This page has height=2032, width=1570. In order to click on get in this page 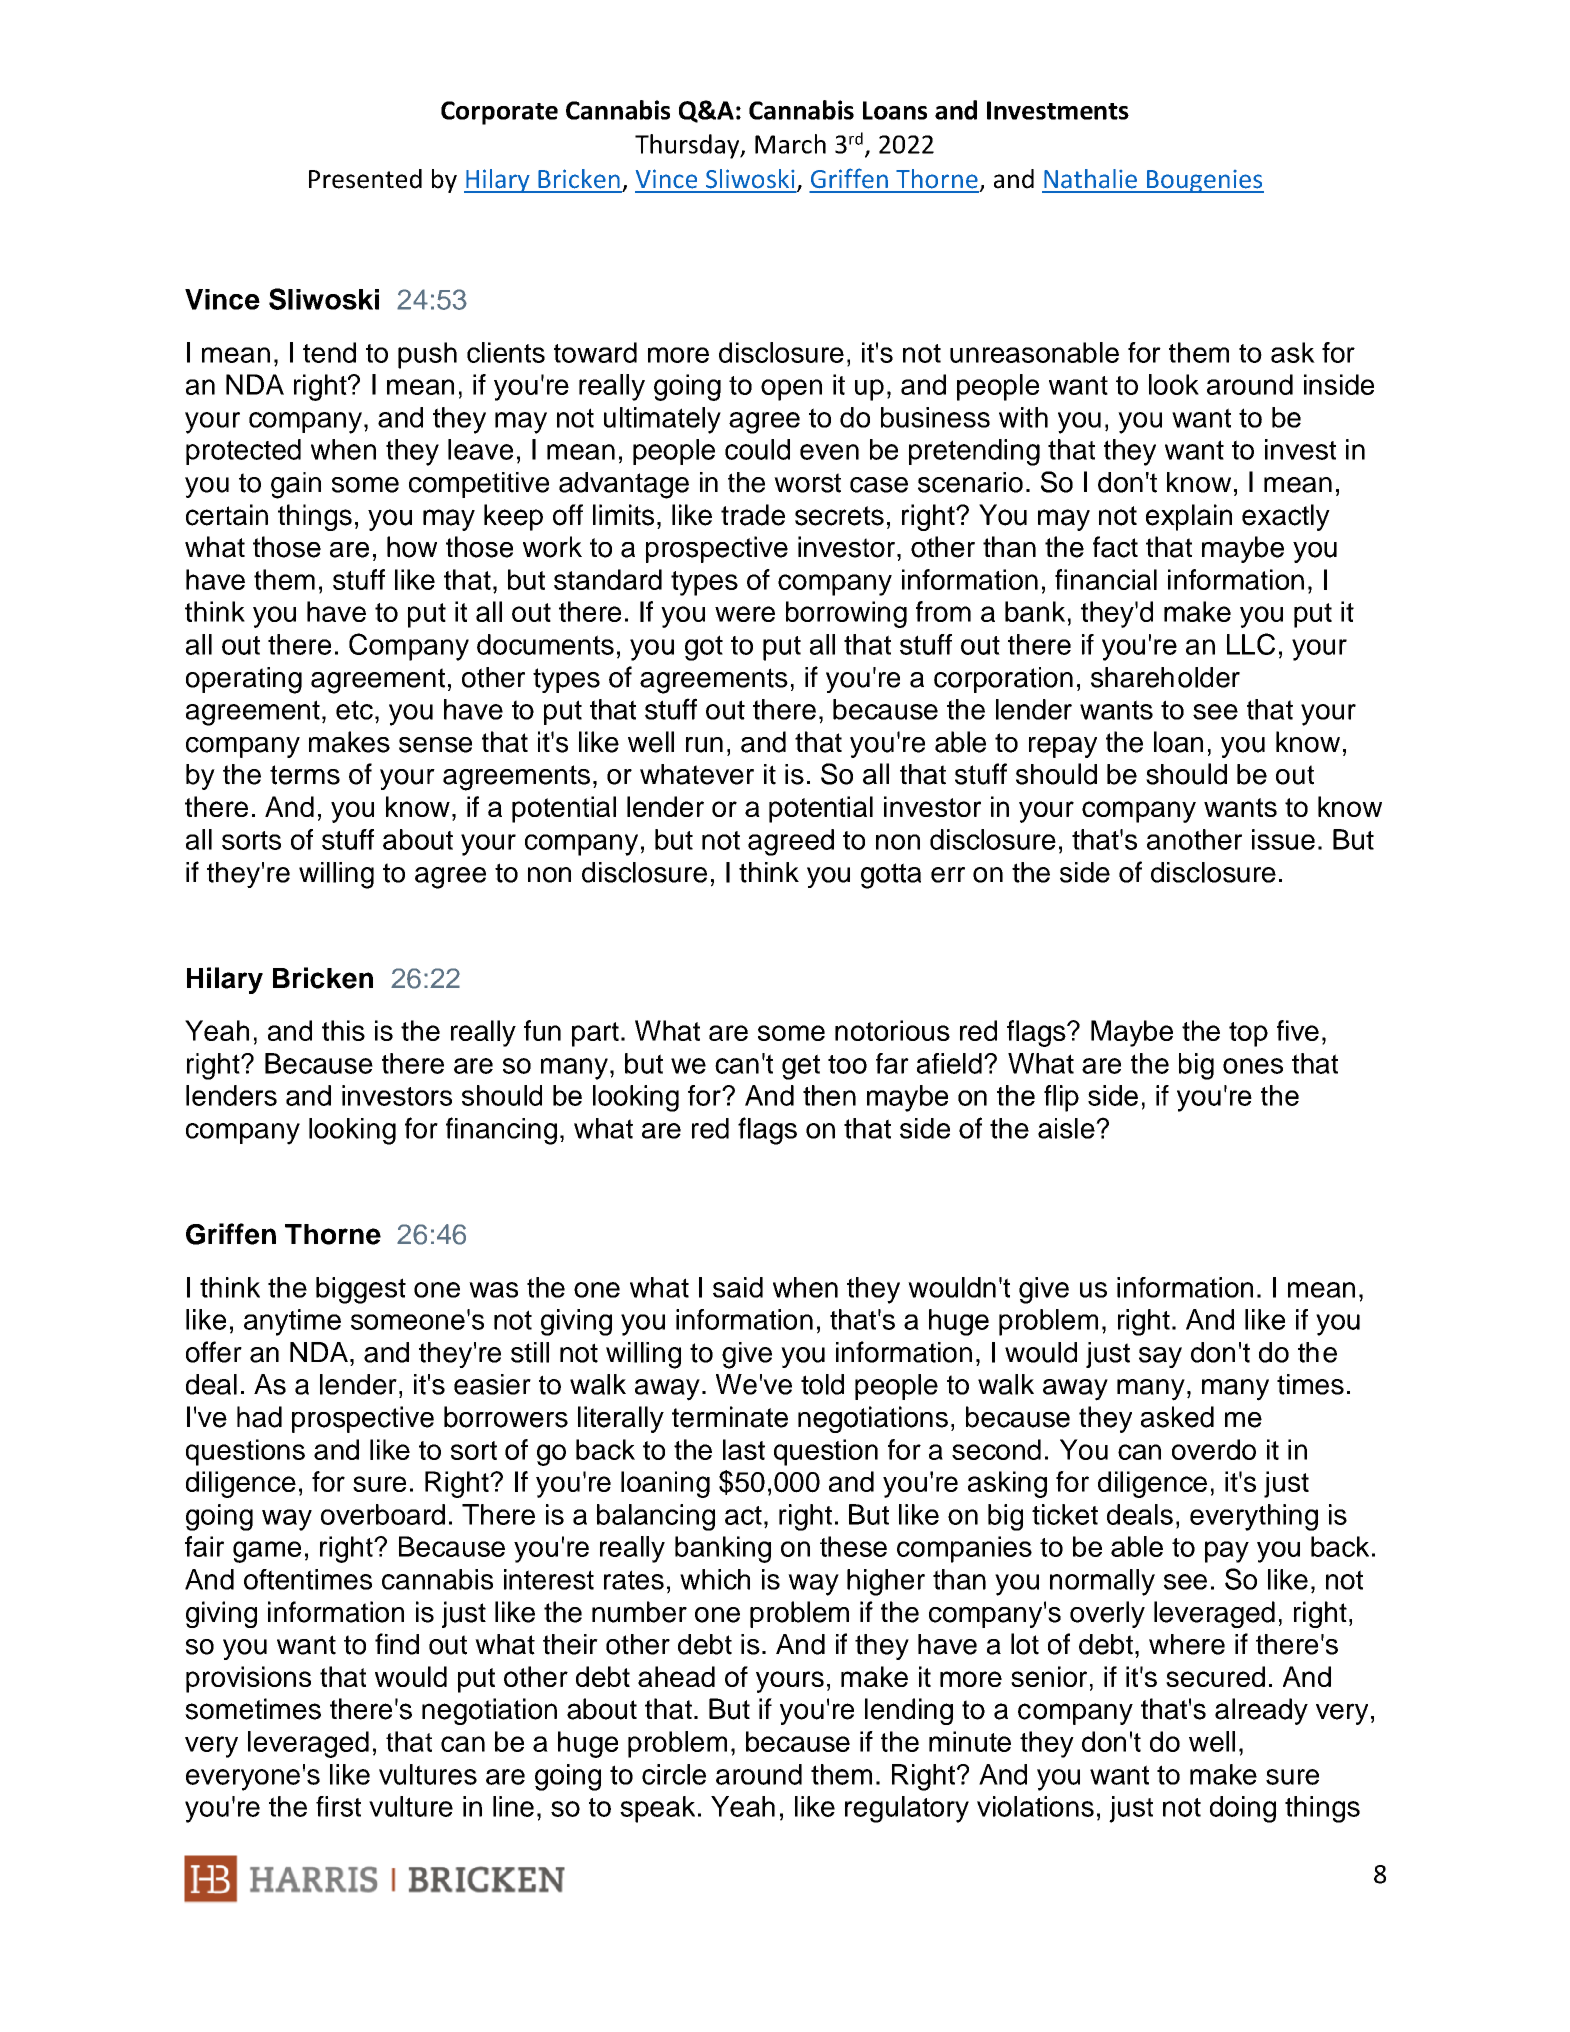, I will do `click(801, 1067)`.
